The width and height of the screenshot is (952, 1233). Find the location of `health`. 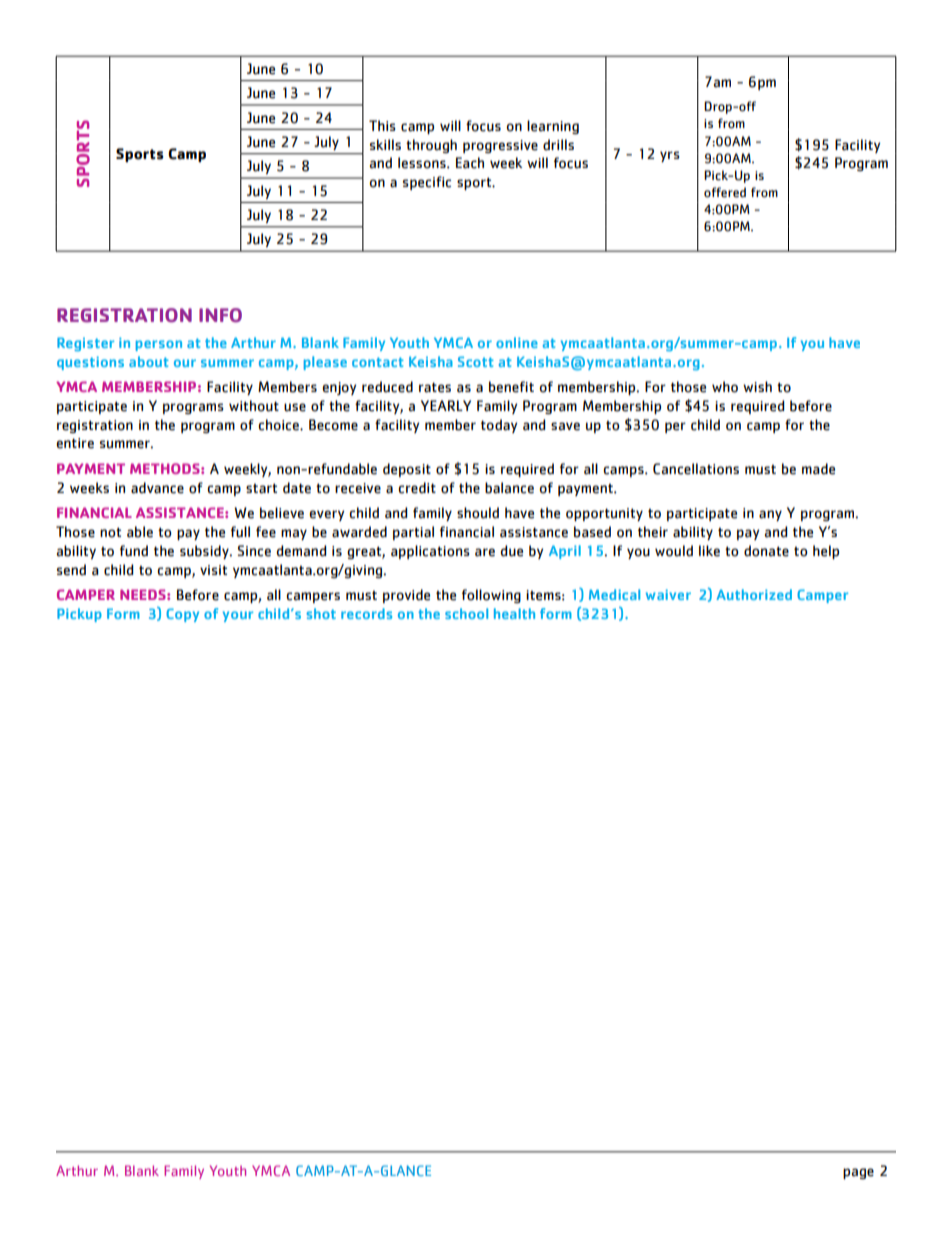

health is located at coordinates (514, 613).
